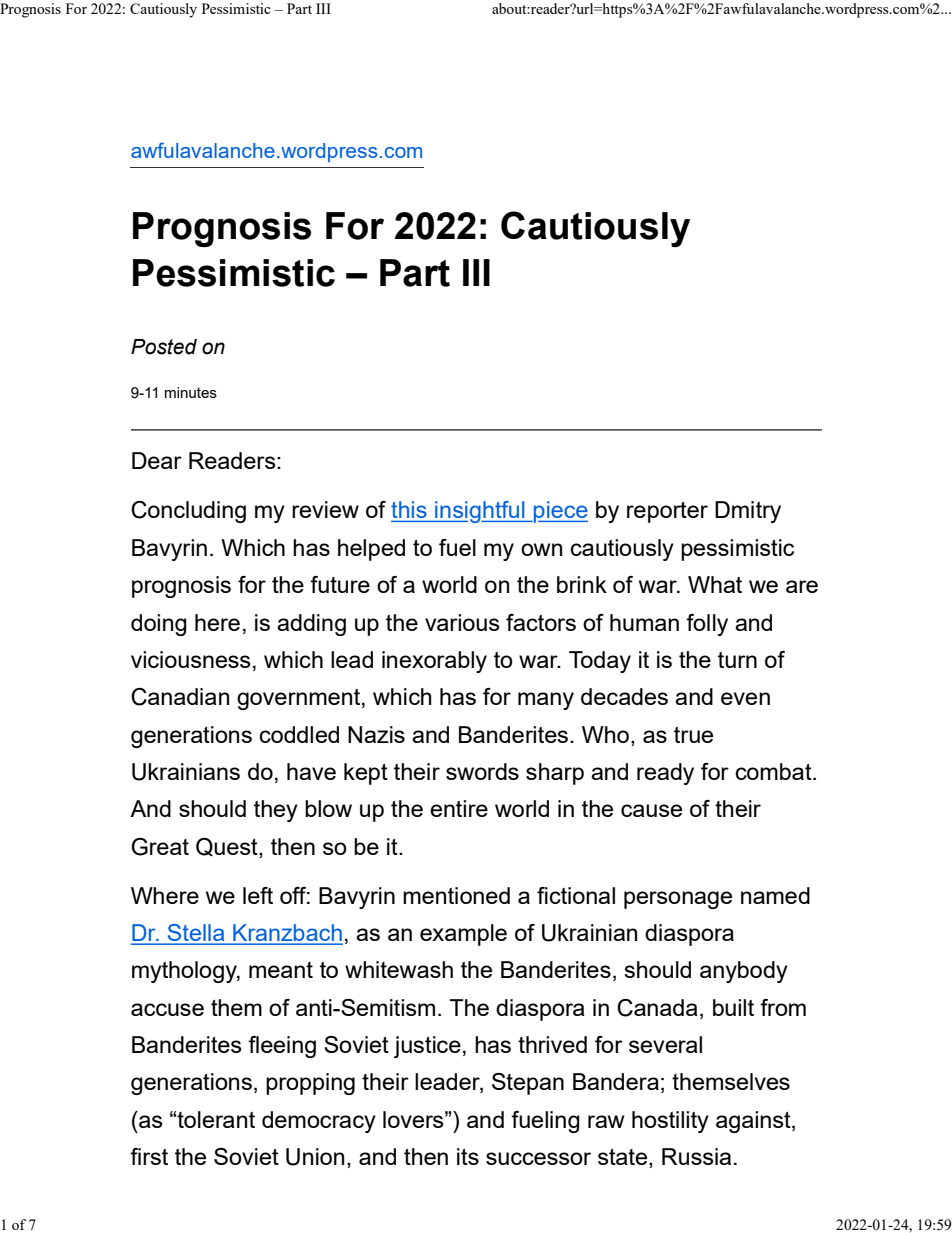 This screenshot has width=952, height=1233. What do you see at coordinates (188, 512) in the screenshot?
I see `Concluding` at bounding box center [188, 512].
